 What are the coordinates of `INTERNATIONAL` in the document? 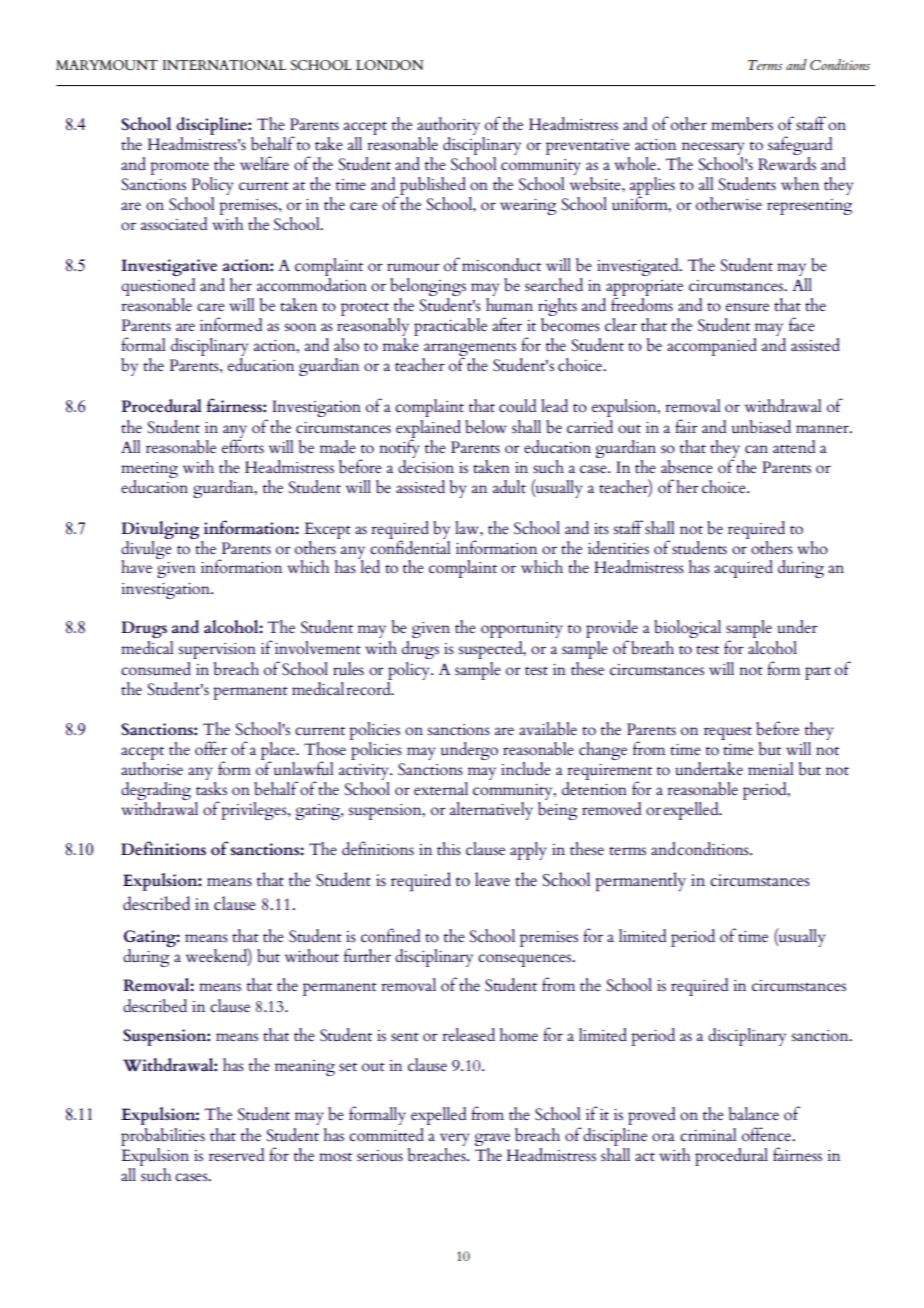 It's located at (225, 65).
